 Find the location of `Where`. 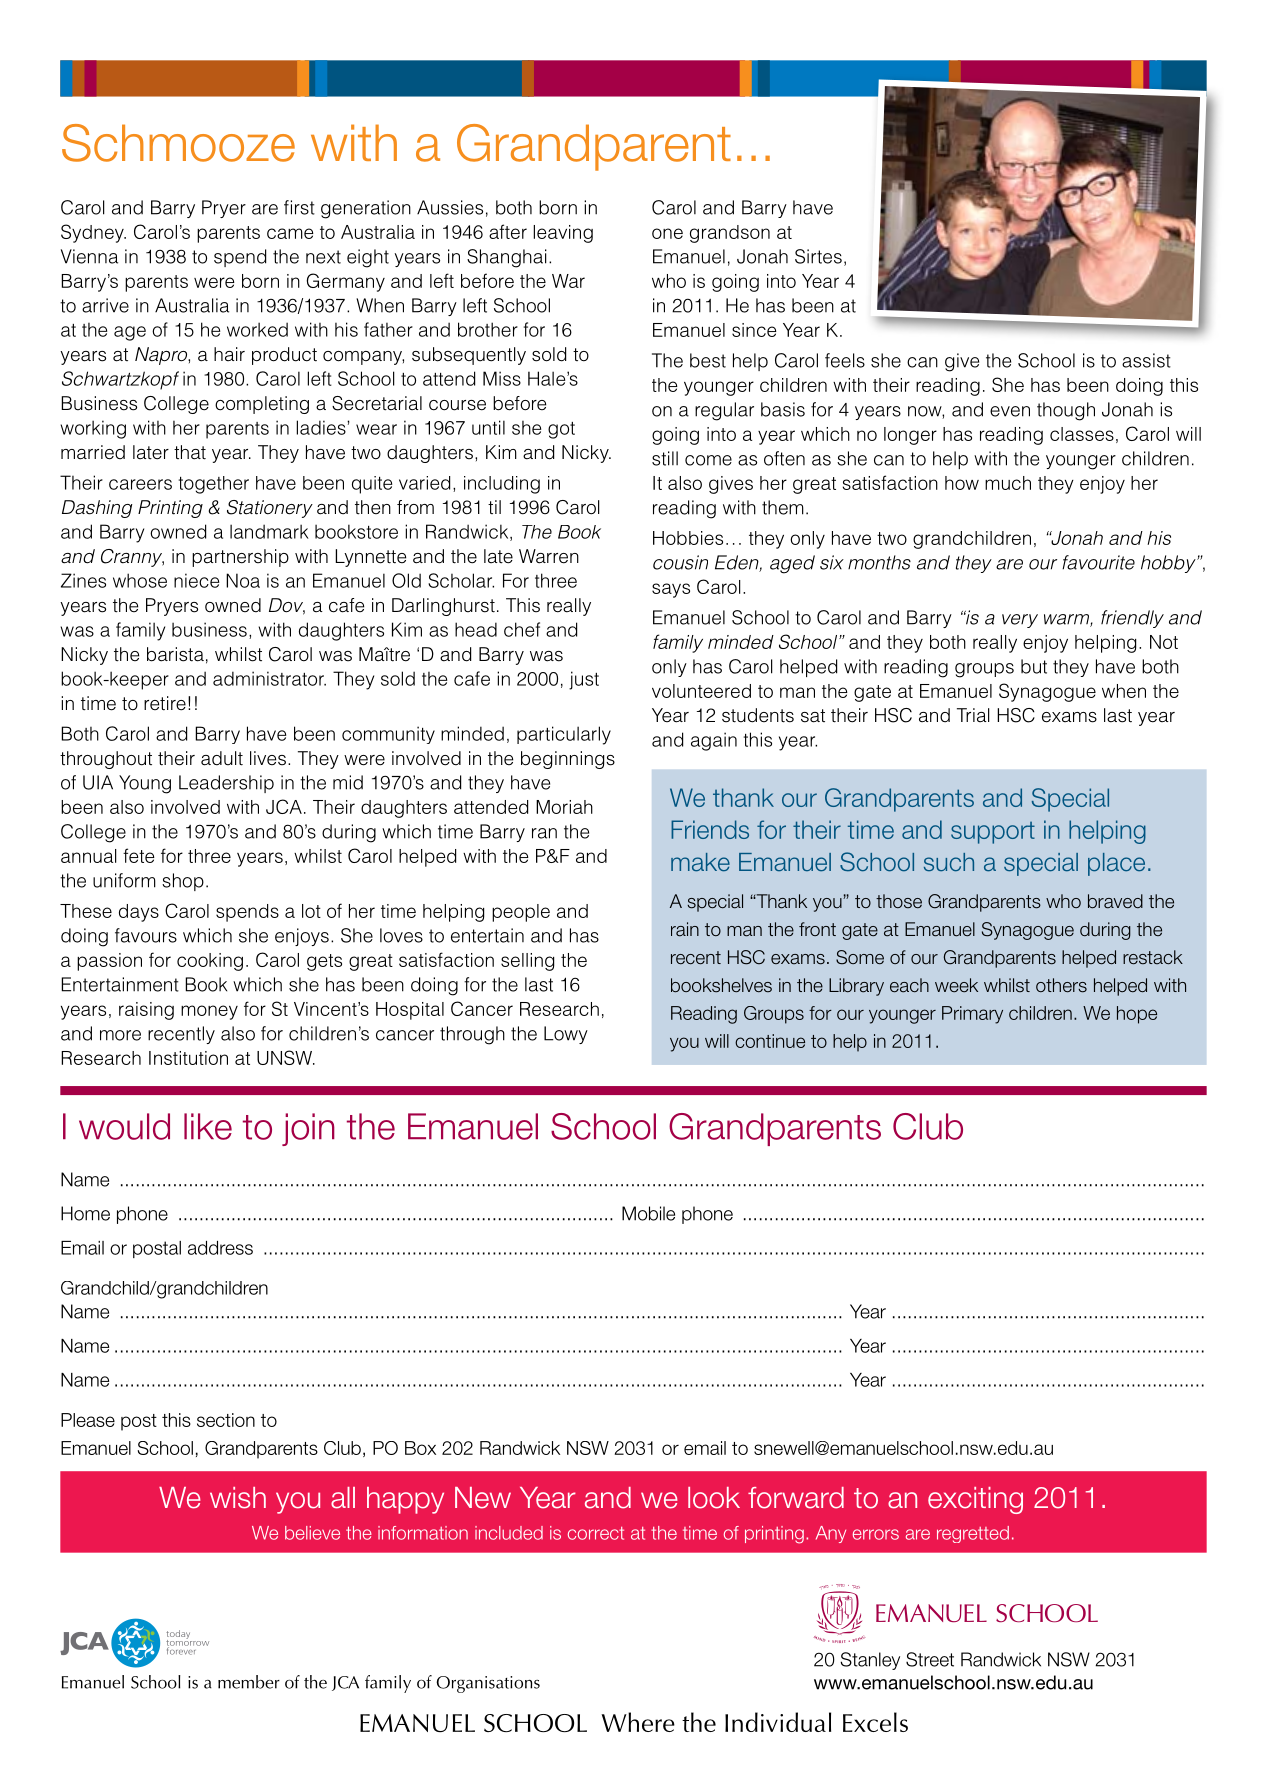

Where is located at coordinates (638, 1722).
